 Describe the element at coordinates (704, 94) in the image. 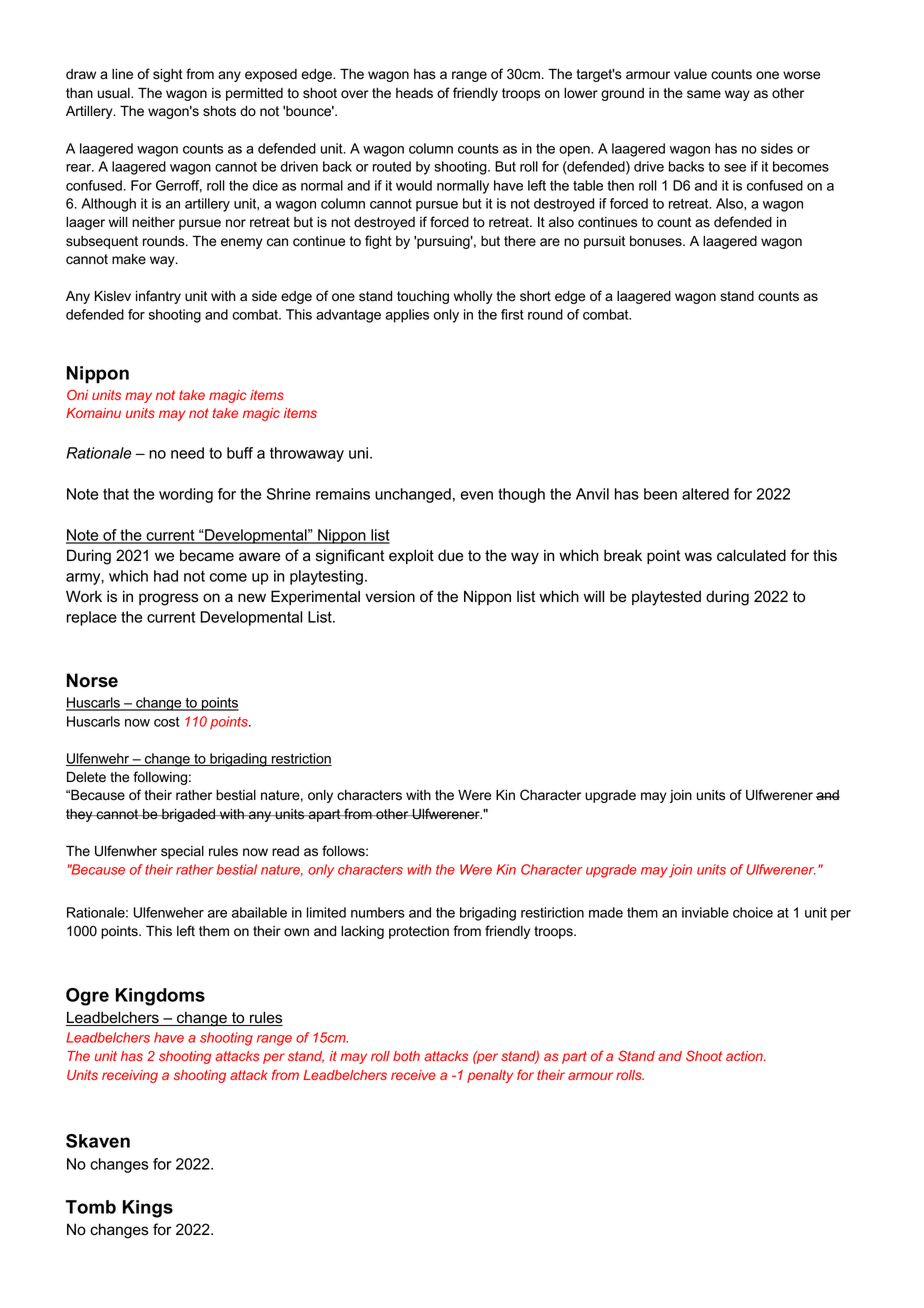

I see `same` at that location.
